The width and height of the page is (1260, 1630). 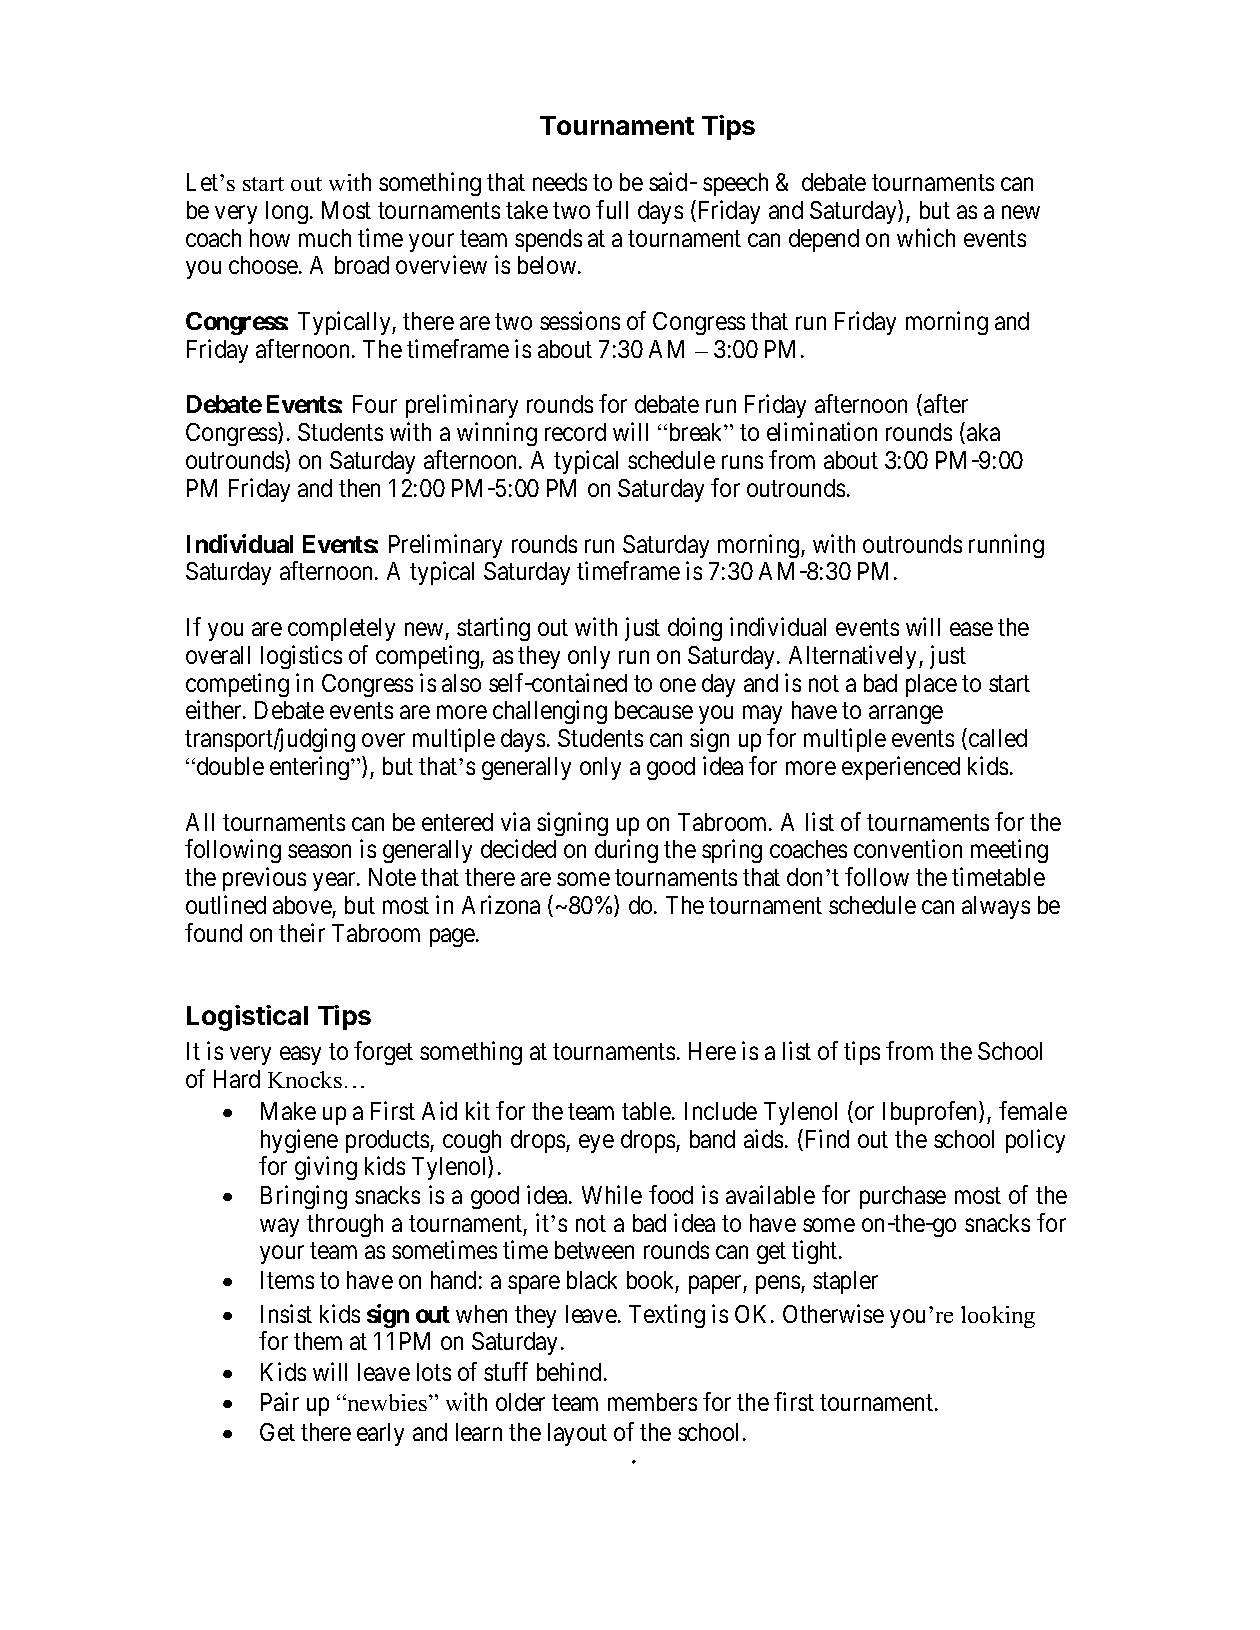 What do you see at coordinates (926, 237) in the page?
I see `which` at bounding box center [926, 237].
